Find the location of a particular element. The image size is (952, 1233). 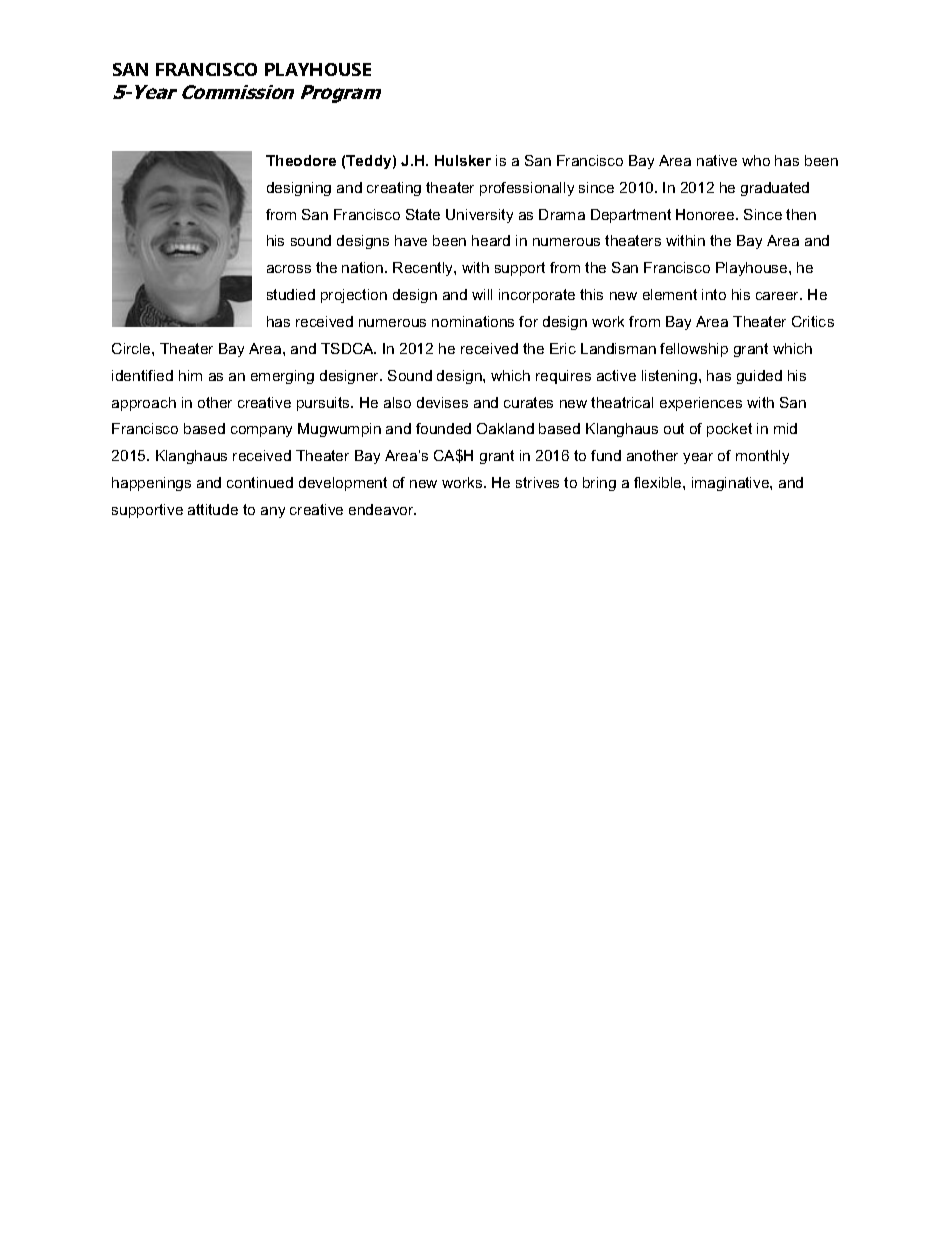

will is located at coordinates (482, 294).
